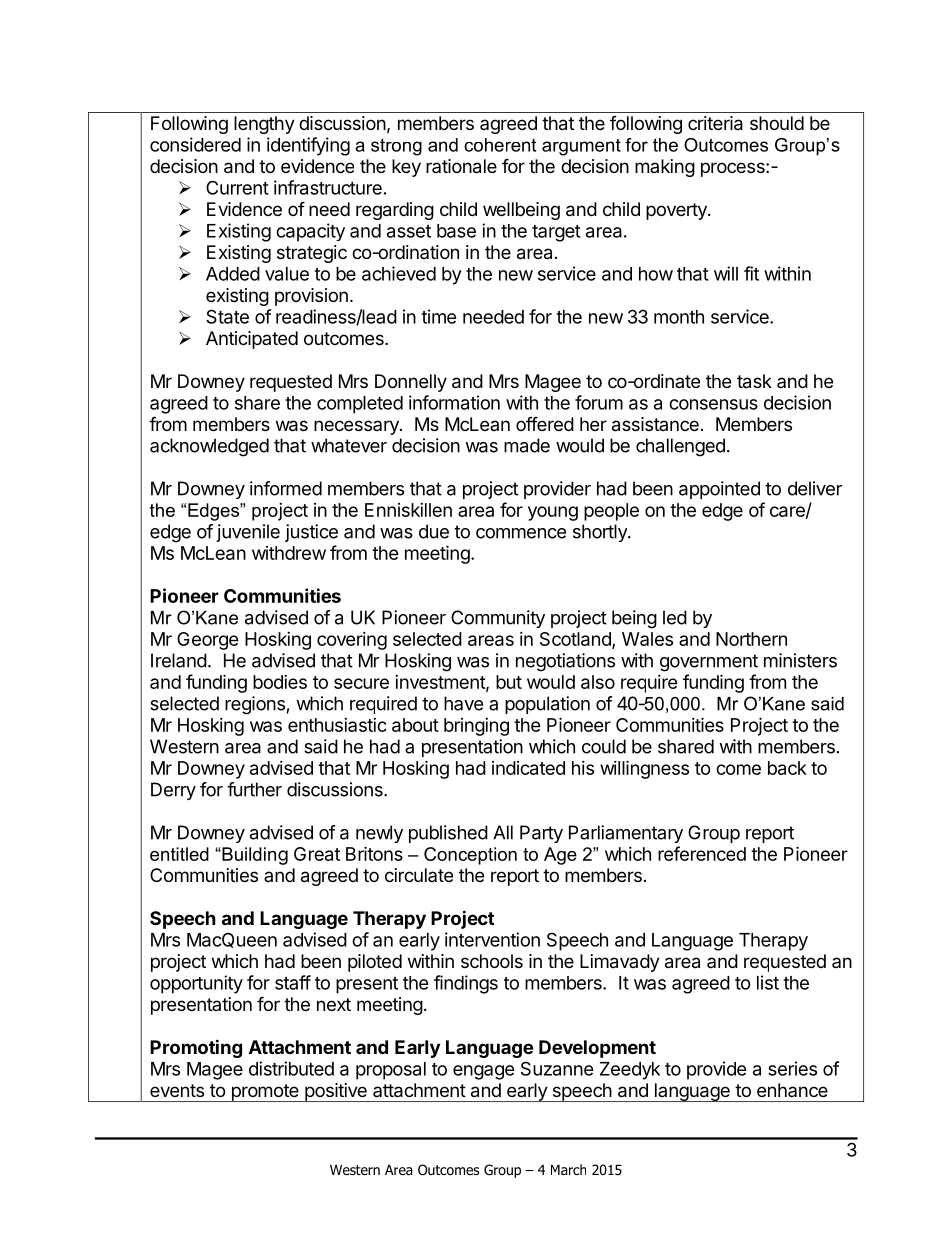 The image size is (952, 1233). Describe the element at coordinates (254, 789) in the screenshot. I see `further` at that location.
